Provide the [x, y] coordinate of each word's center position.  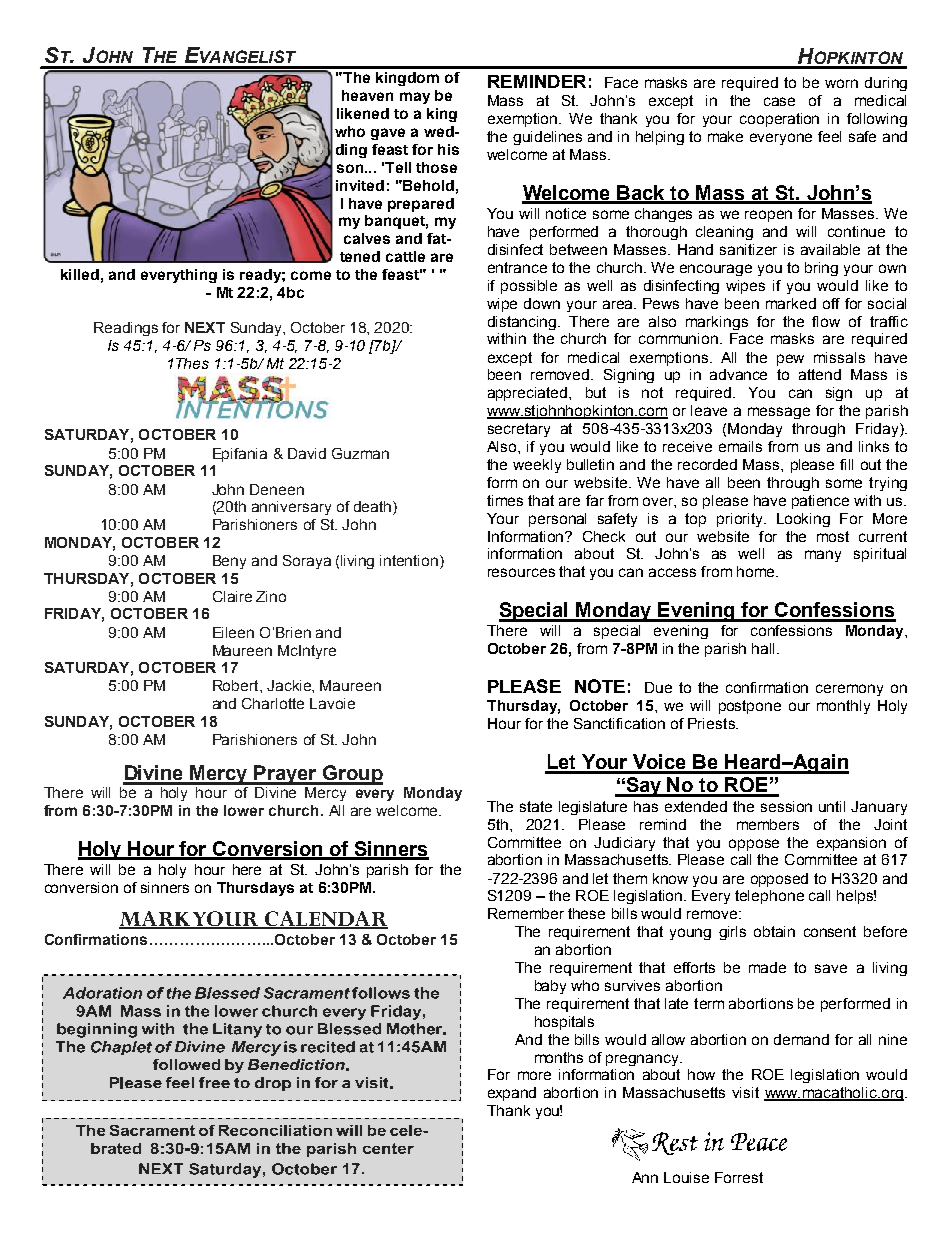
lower [244, 810]
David [307, 453]
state [536, 806]
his [448, 149]
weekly [537, 466]
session [786, 806]
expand [512, 1094]
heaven [367, 95]
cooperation [779, 120]
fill [846, 464]
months [559, 1057]
